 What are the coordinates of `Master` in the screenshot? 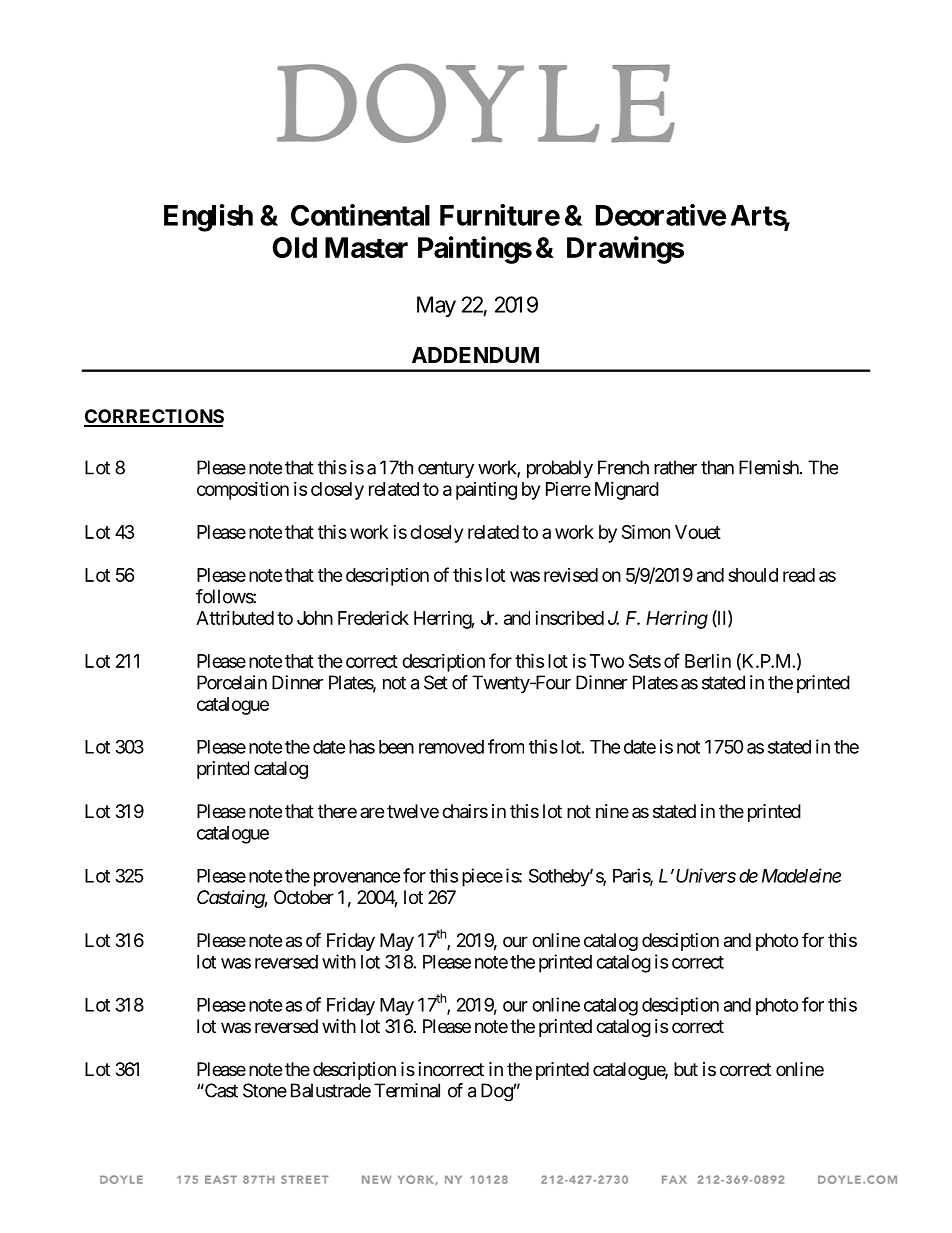 It's located at (366, 247).
